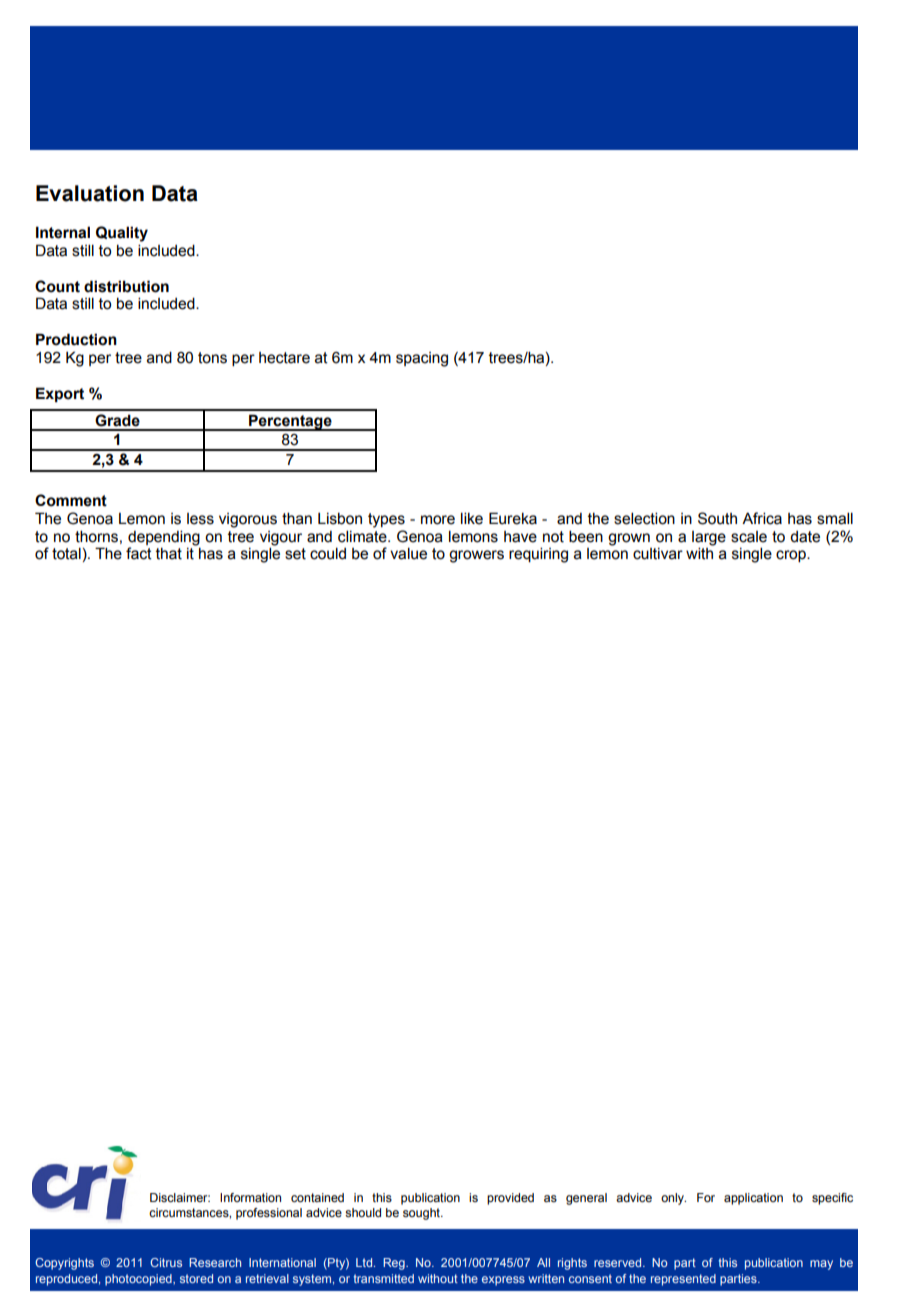 The height and width of the image is (1308, 924). Describe the element at coordinates (122, 234) in the image. I see `Quality` at that location.
